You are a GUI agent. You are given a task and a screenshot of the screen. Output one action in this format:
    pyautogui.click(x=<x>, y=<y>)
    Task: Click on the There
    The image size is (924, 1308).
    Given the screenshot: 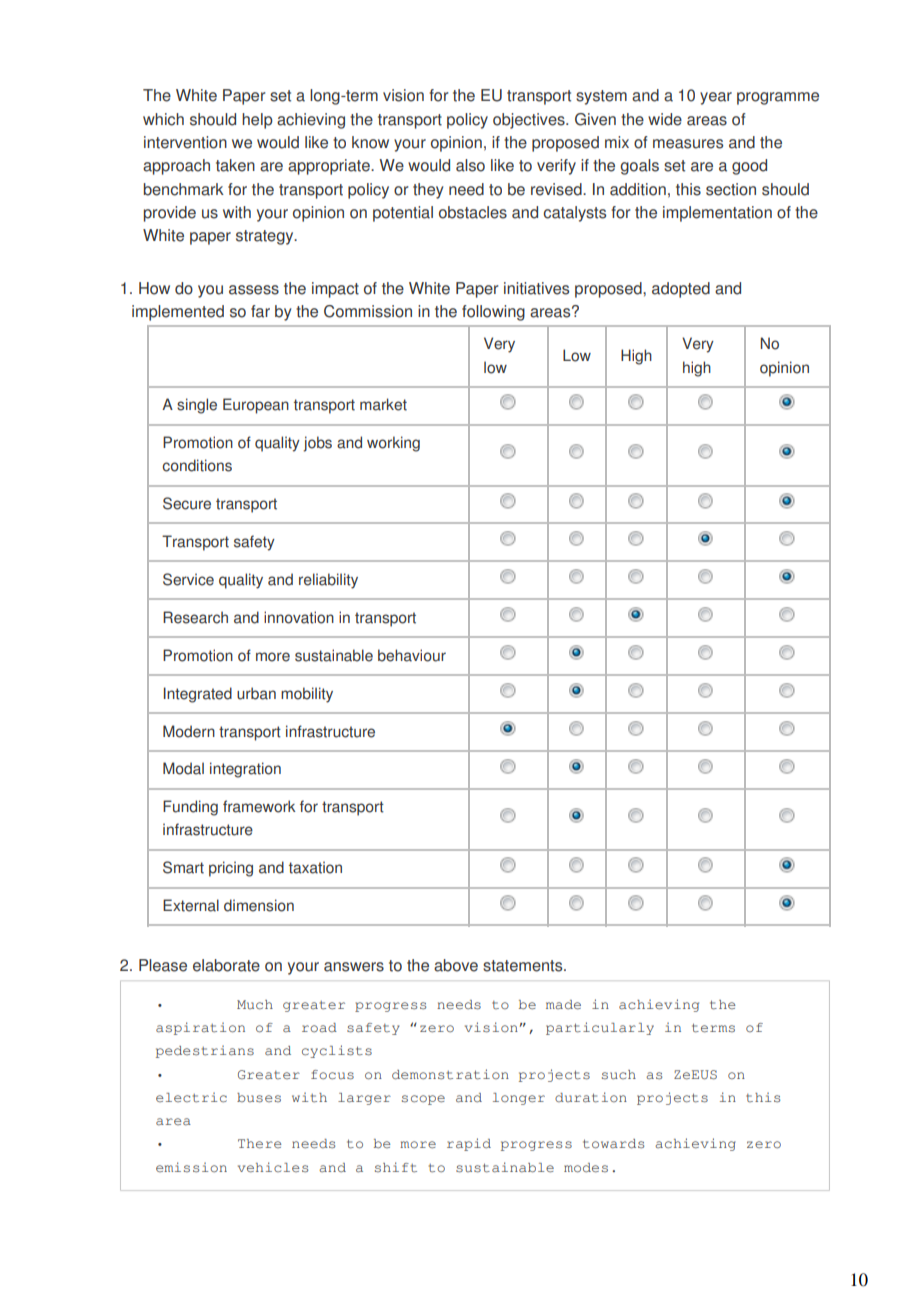 What is the action you would take?
    pyautogui.click(x=260, y=1144)
